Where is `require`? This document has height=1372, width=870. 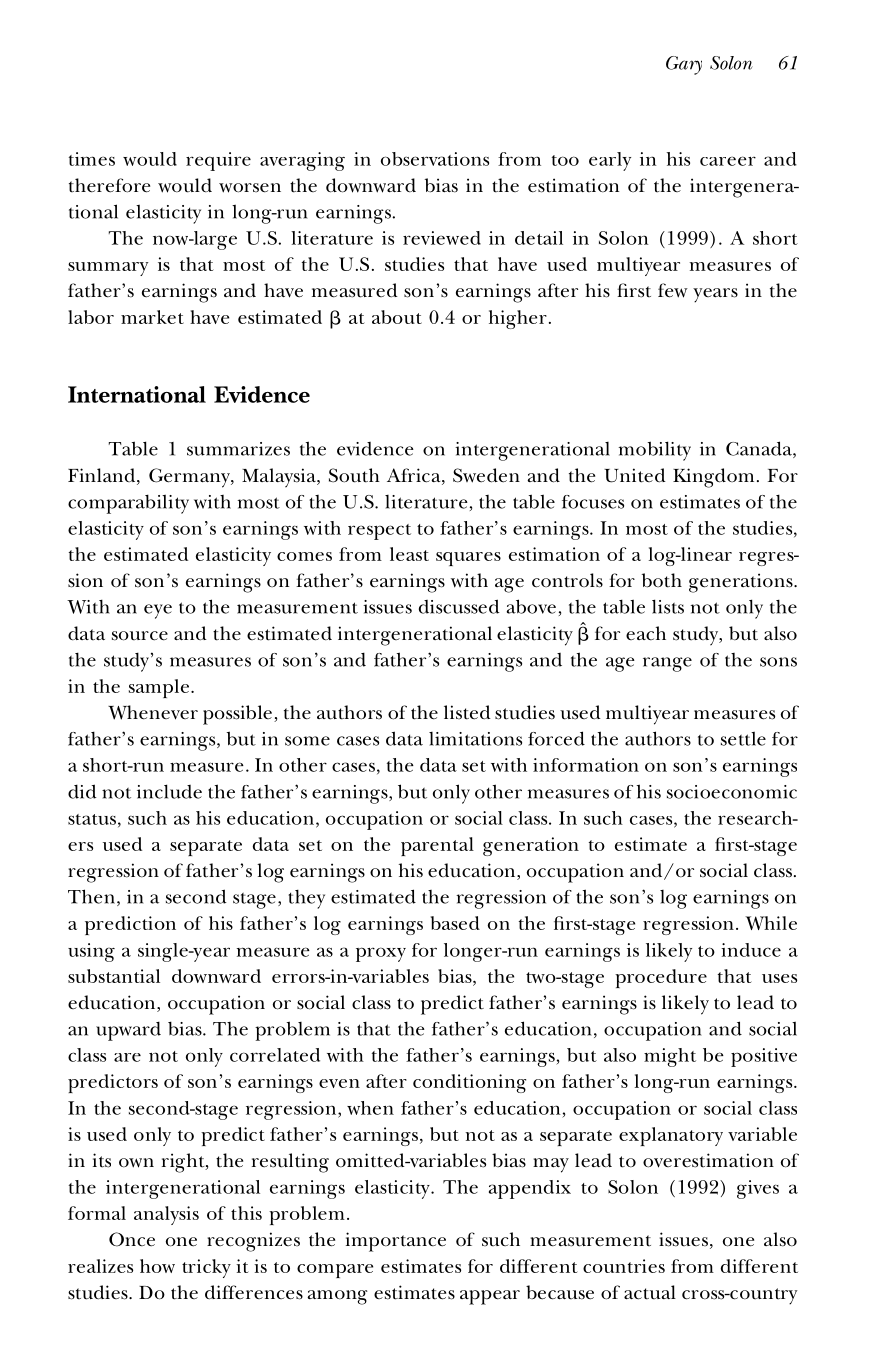 require is located at coordinates (218, 161).
